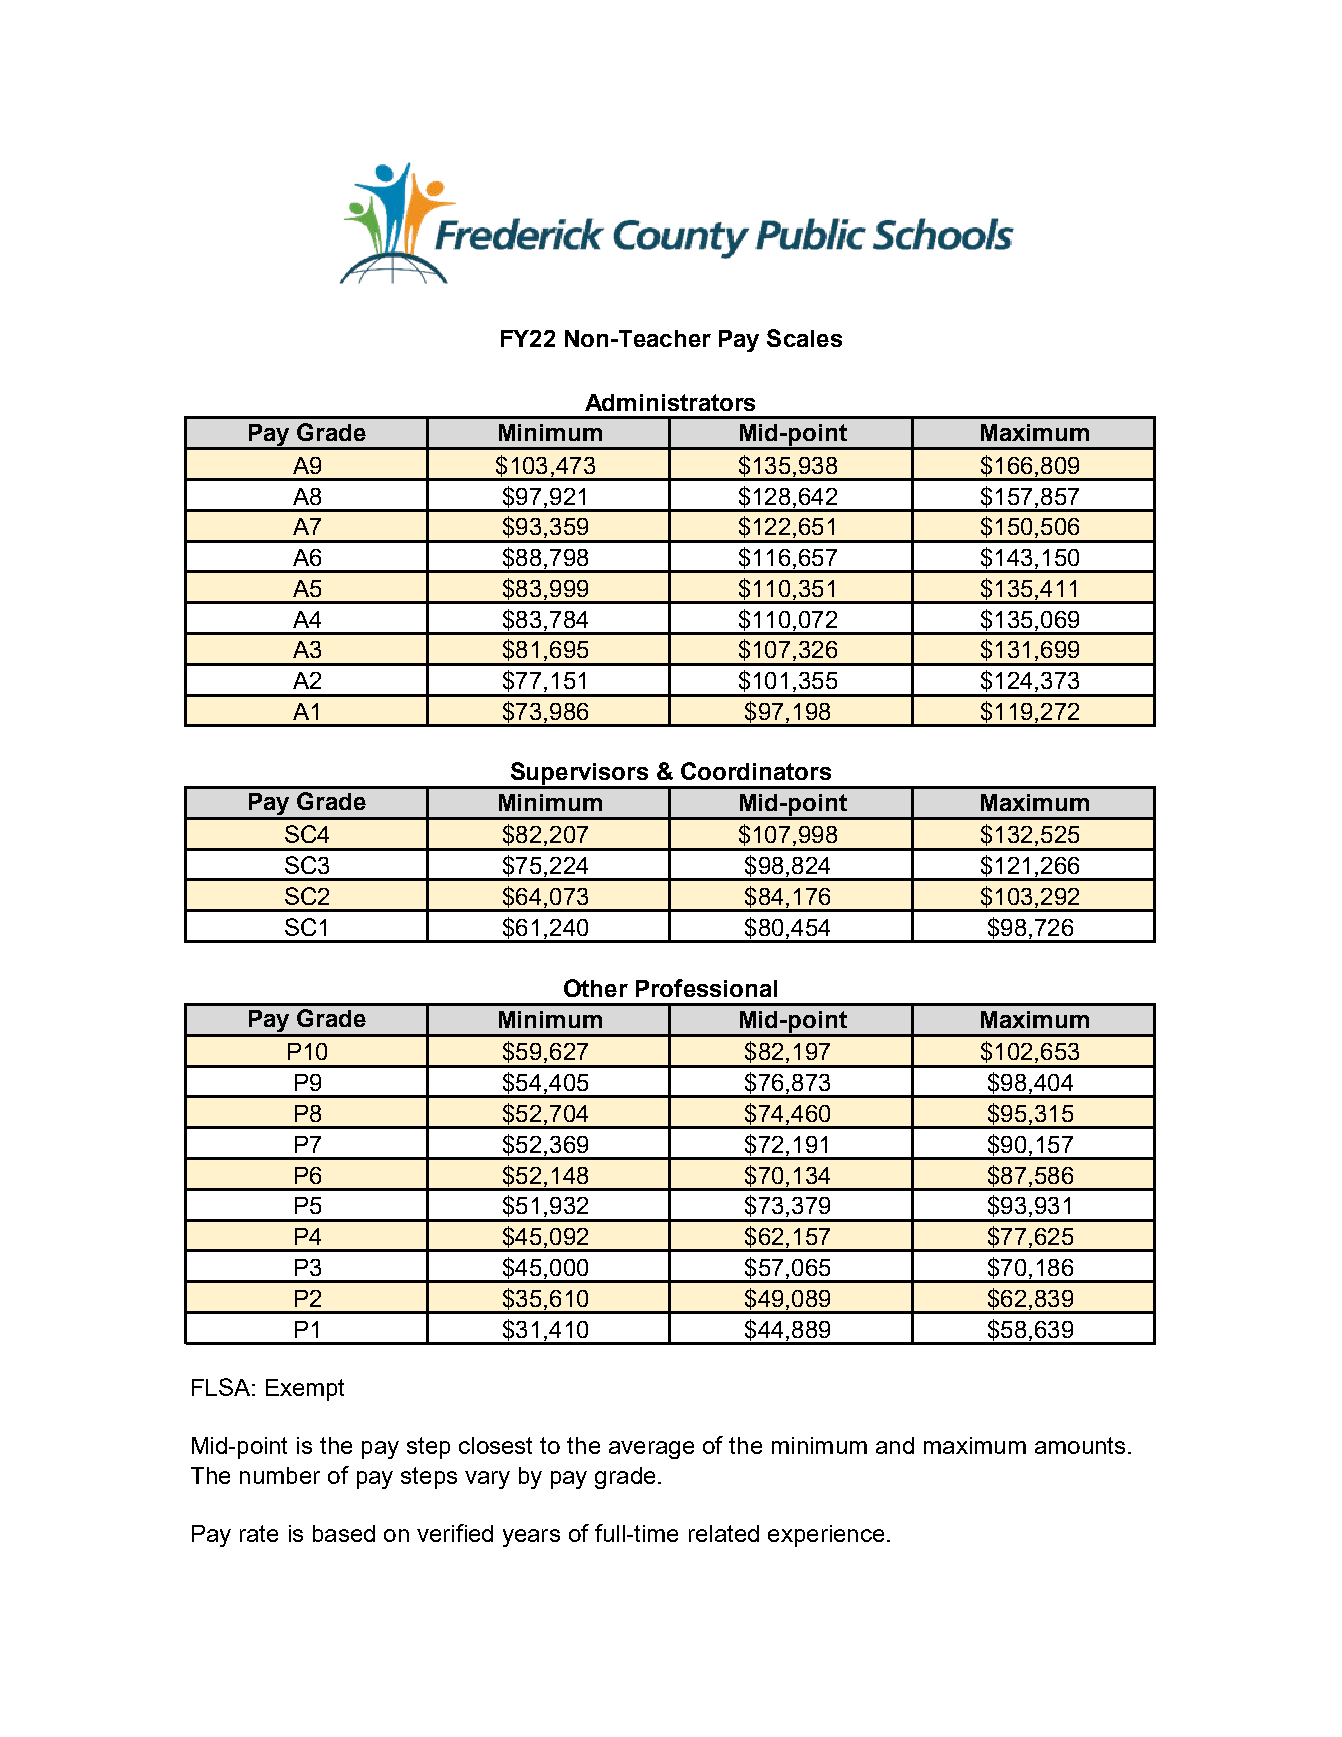 This image has height=1737, width=1342. What do you see at coordinates (724, 1533) in the image?
I see `related` at bounding box center [724, 1533].
